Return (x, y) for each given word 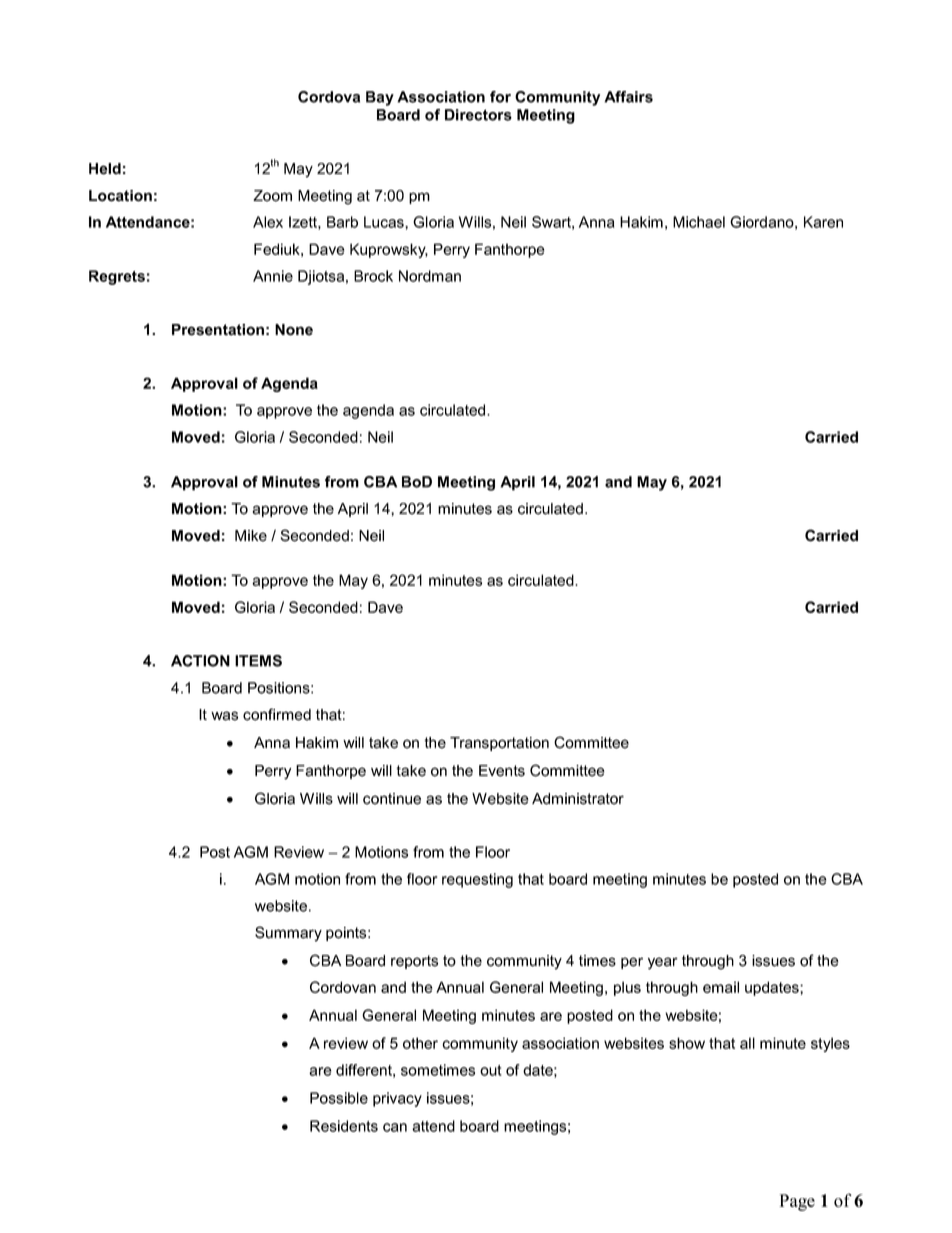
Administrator (578, 799)
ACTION (200, 661)
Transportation (499, 744)
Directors (478, 115)
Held (105, 169)
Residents (344, 1126)
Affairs (628, 97)
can (395, 1127)
